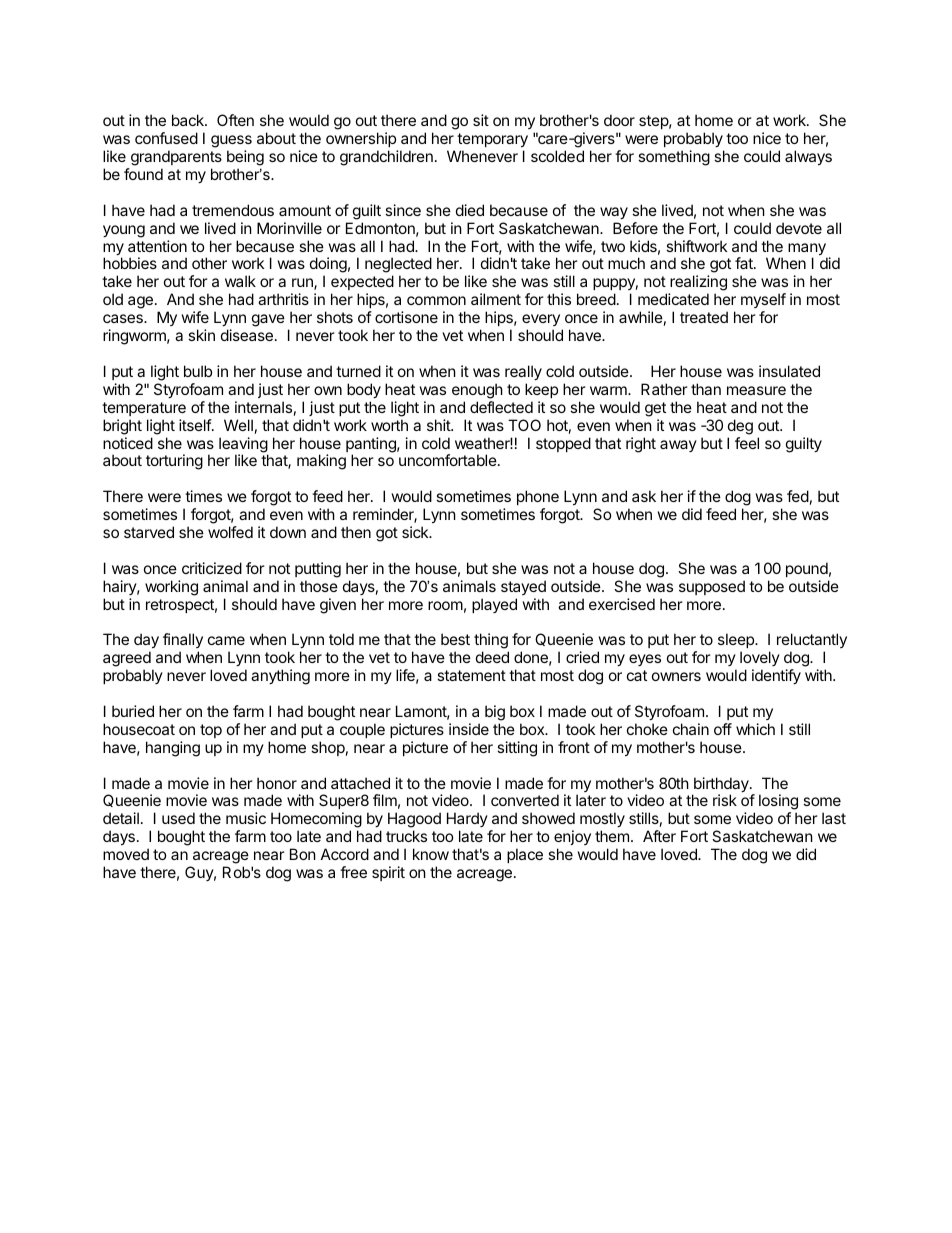  What do you see at coordinates (808, 157) in the image?
I see `always` at bounding box center [808, 157].
